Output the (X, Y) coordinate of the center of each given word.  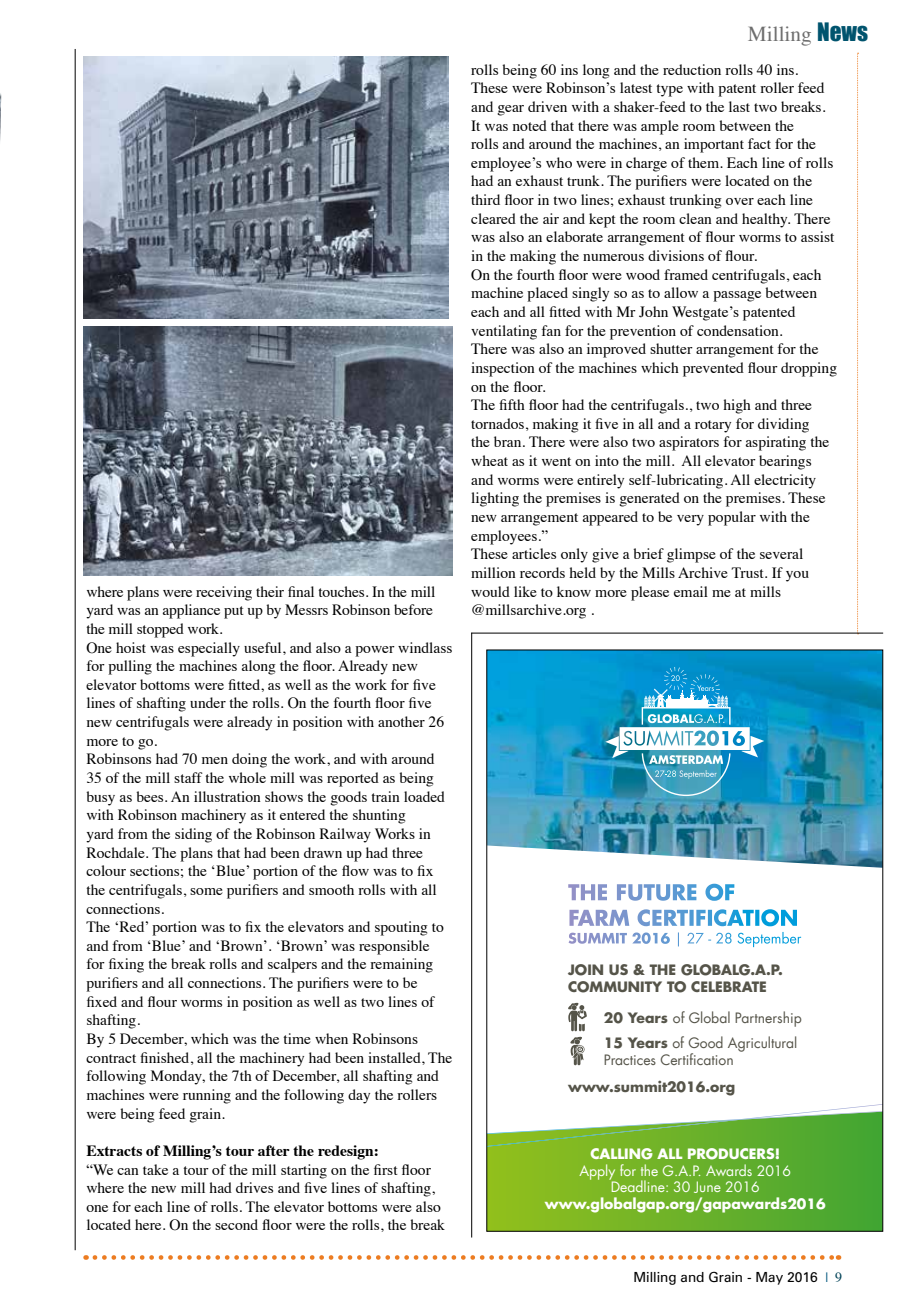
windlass (425, 647)
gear (510, 110)
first (386, 1169)
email (691, 591)
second (236, 1224)
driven (547, 106)
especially (209, 649)
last (739, 106)
